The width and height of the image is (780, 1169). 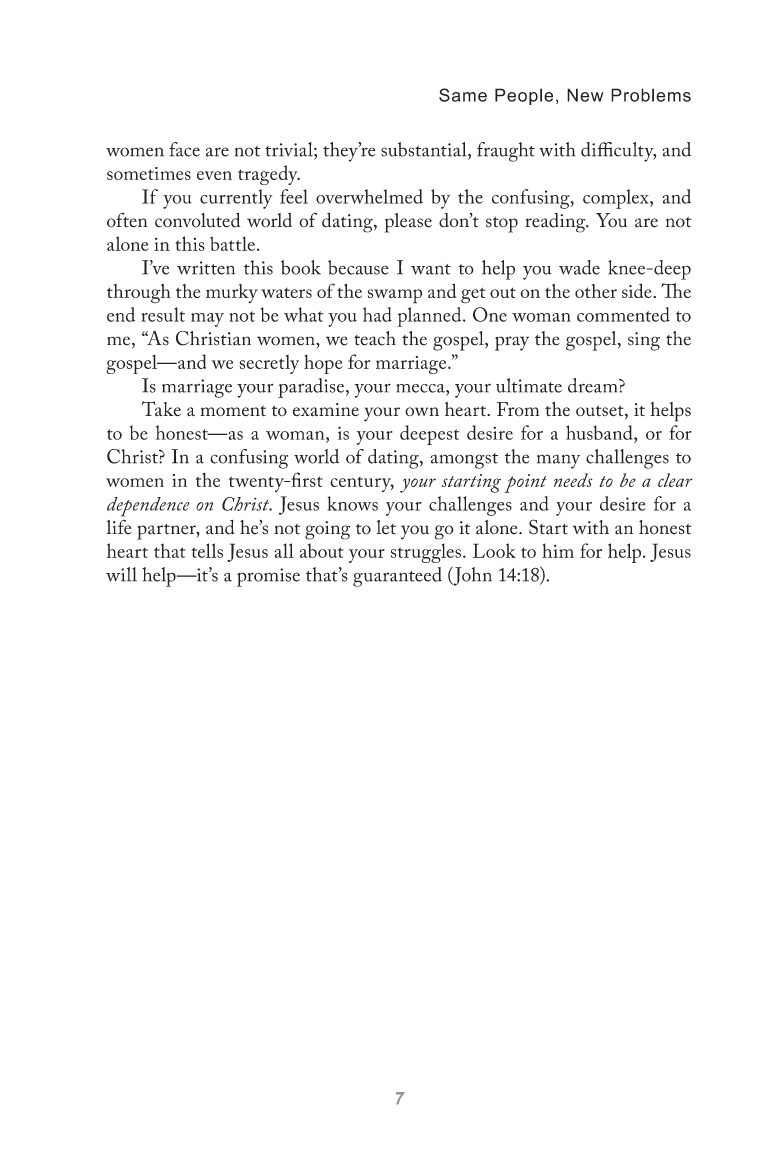 I want to click on Take, so click(x=161, y=409).
